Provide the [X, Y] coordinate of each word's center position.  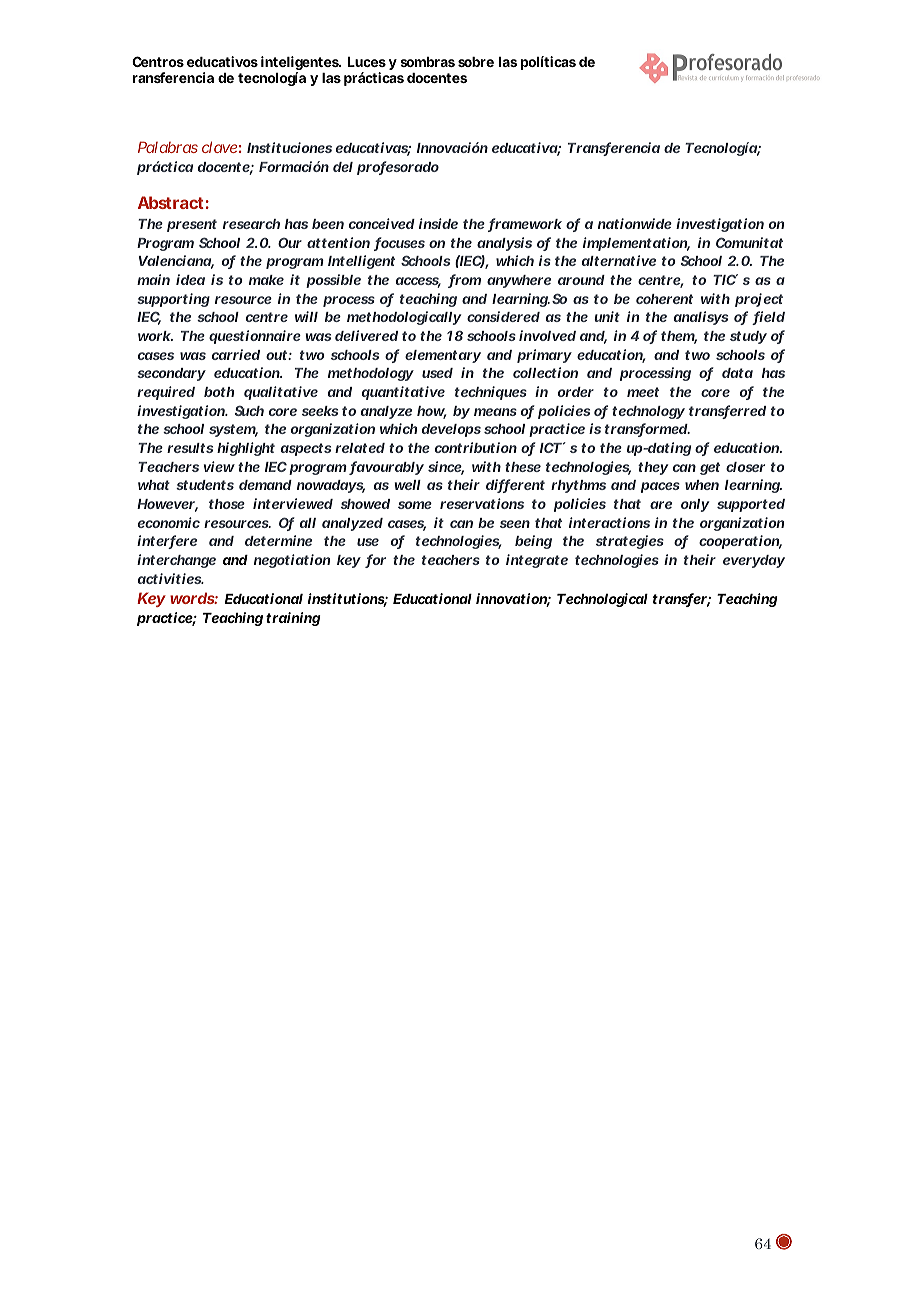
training [293, 619]
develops [451, 430]
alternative [619, 260]
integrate [537, 561]
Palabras [168, 147]
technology [648, 412]
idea [190, 279]
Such [249, 411]
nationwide [635, 223]
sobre [476, 62]
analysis [504, 244]
